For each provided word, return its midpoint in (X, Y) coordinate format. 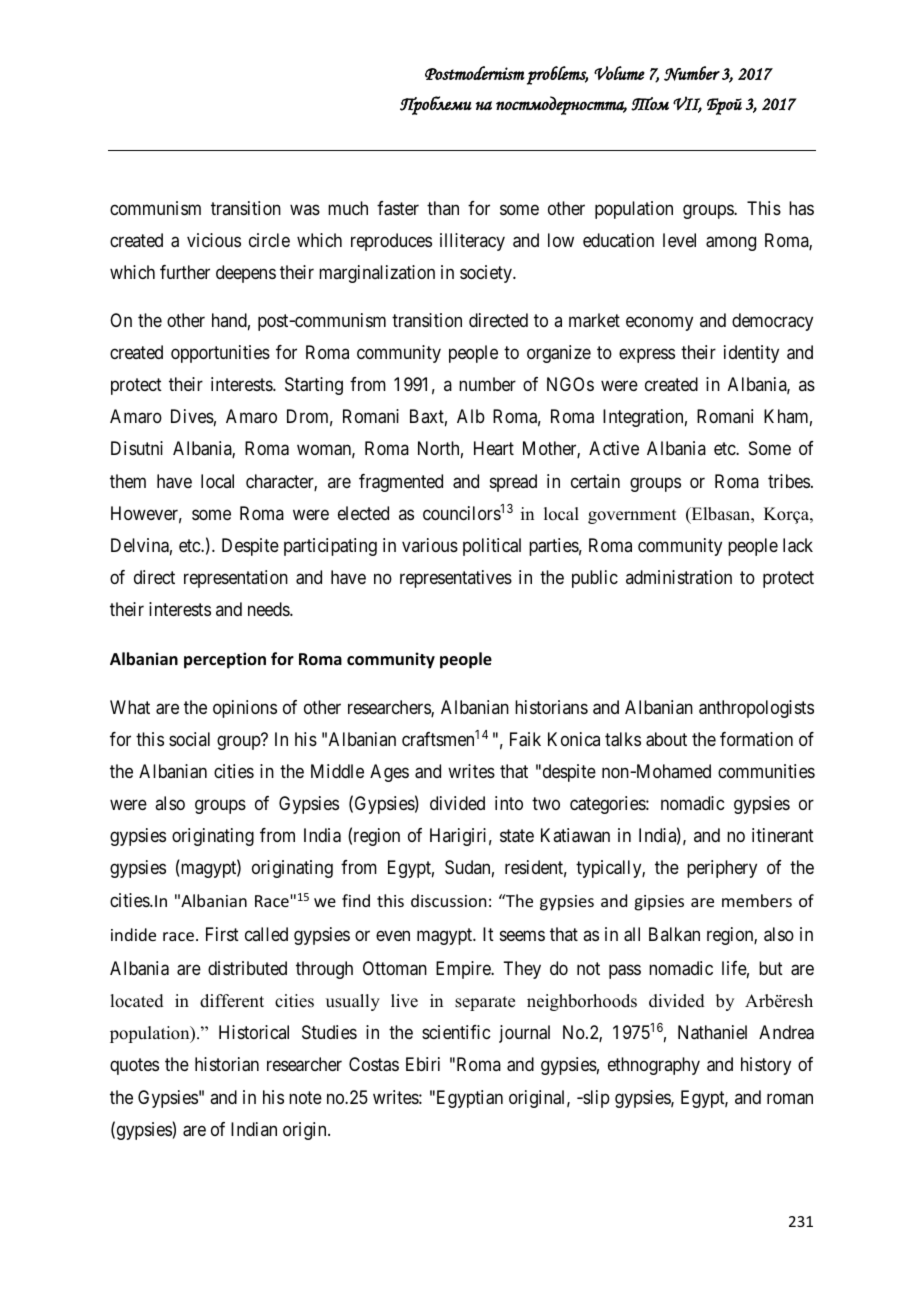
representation (236, 579)
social (189, 739)
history (766, 1066)
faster (398, 208)
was (305, 209)
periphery (722, 869)
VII (687, 104)
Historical (254, 1032)
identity (751, 354)
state (517, 836)
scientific (456, 1032)
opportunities (220, 354)
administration (679, 577)
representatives (456, 579)
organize (559, 354)
